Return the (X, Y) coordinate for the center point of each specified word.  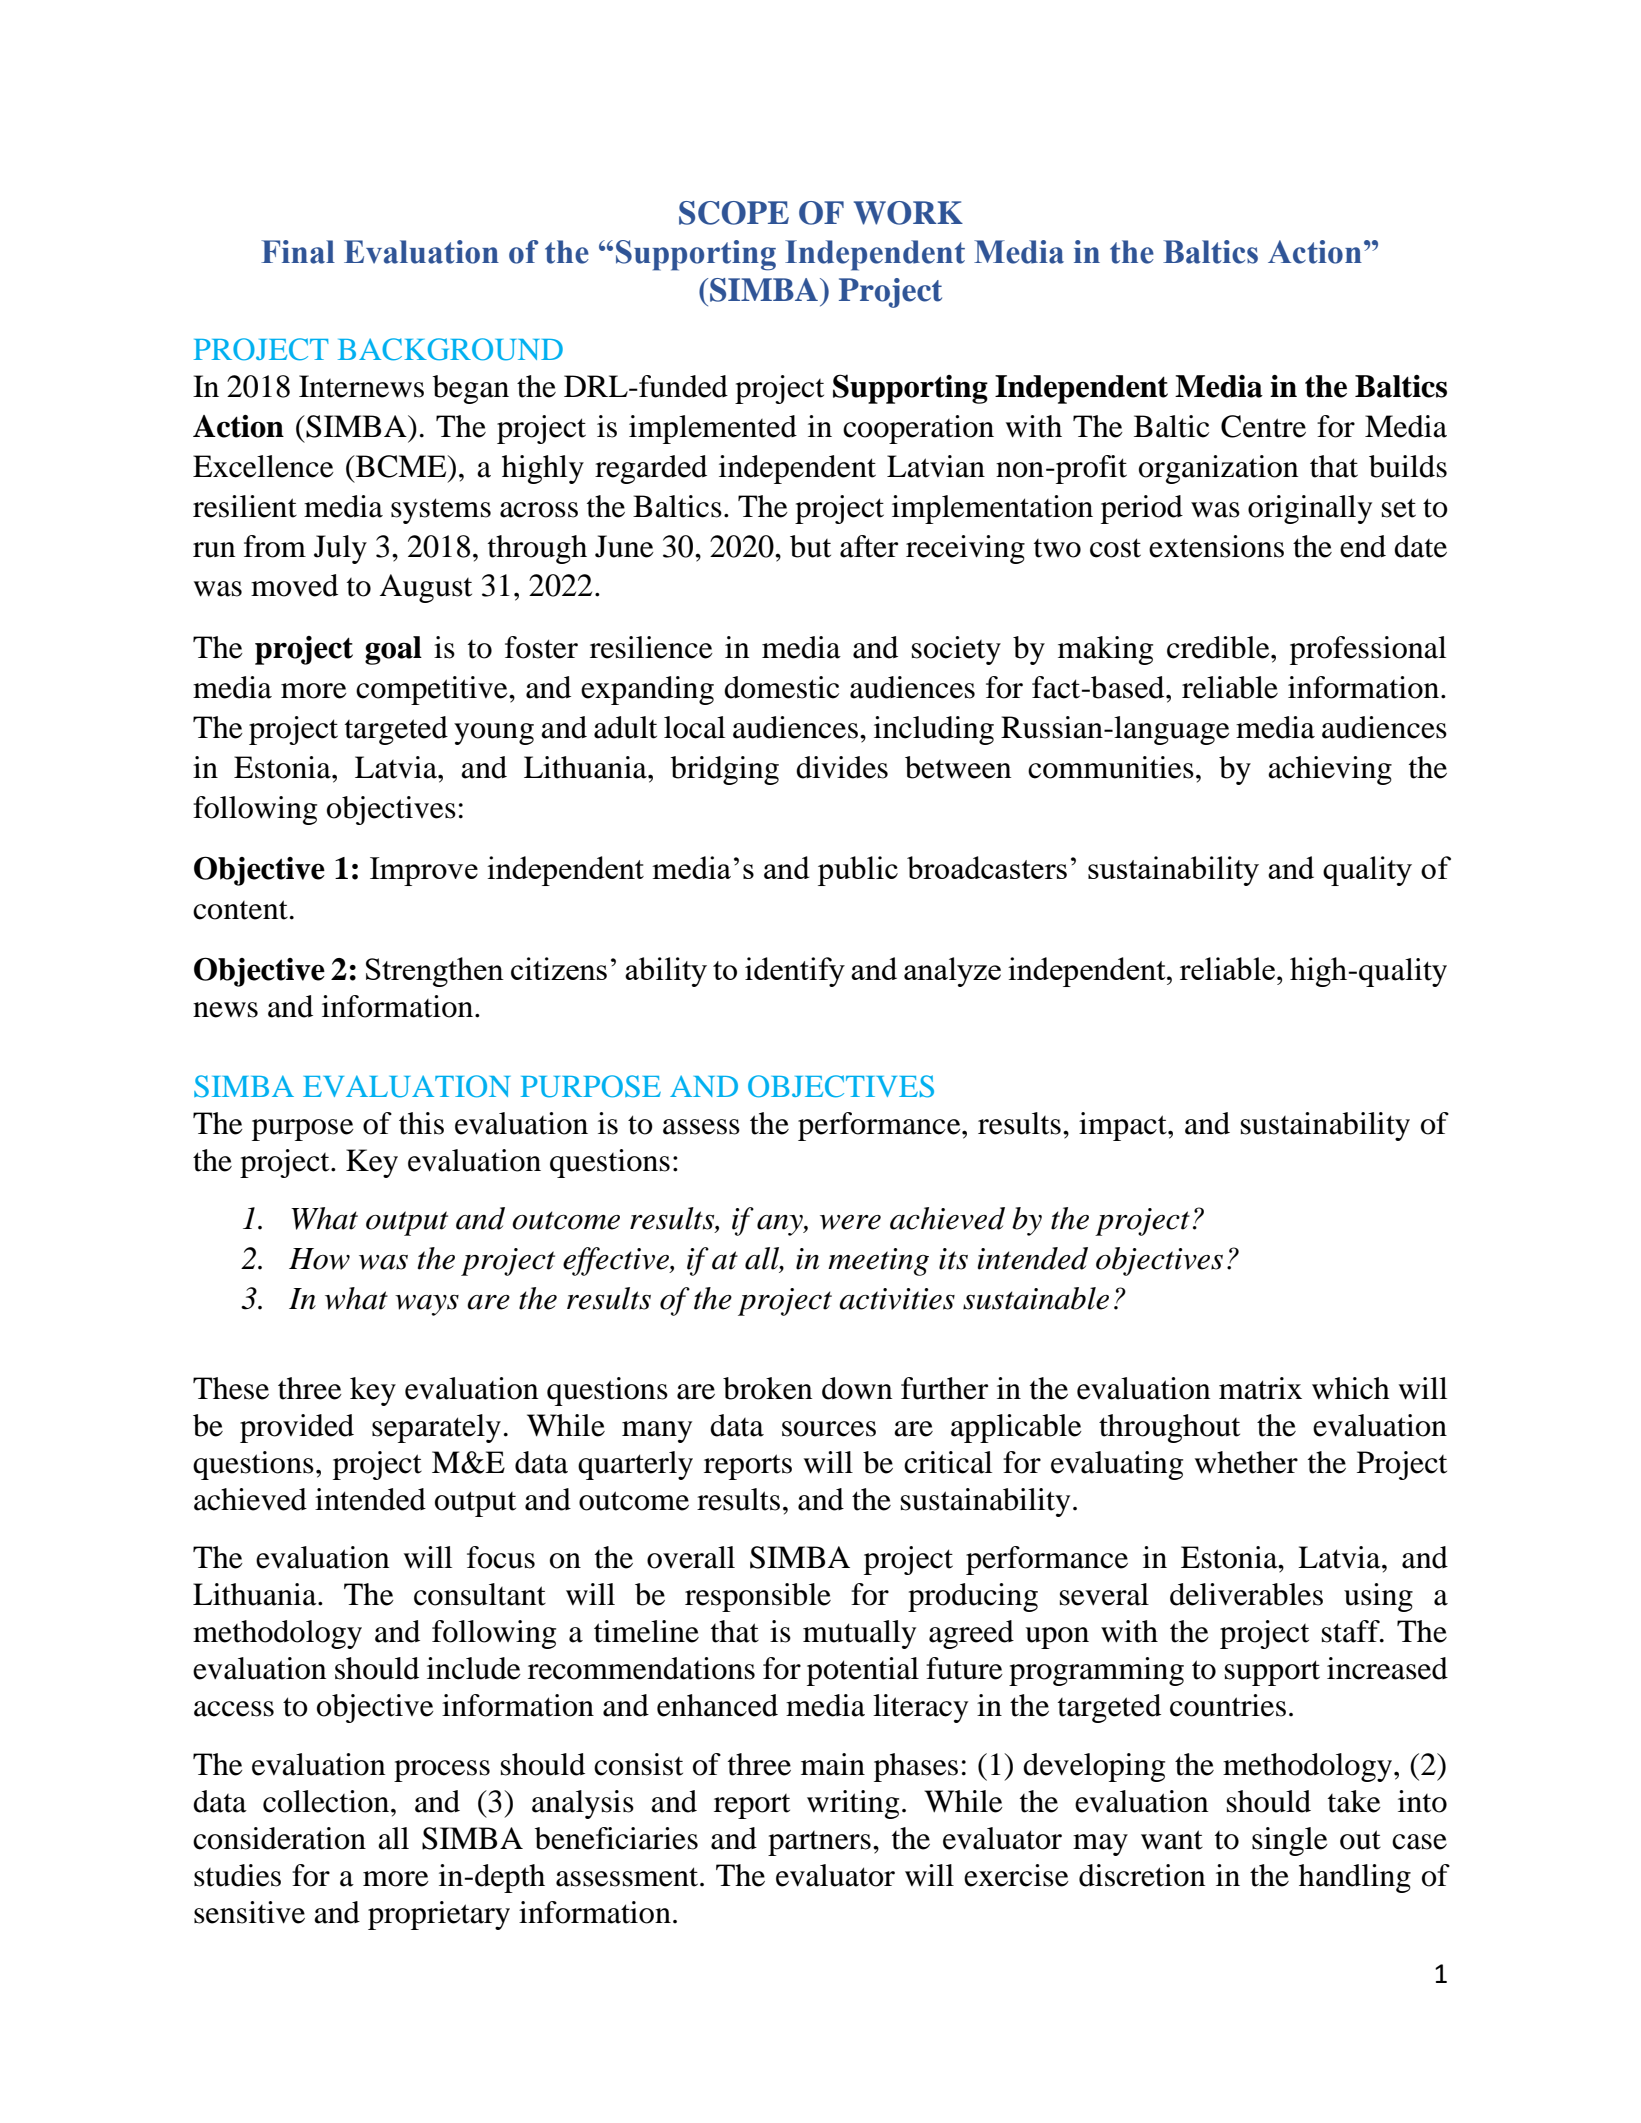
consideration (279, 1838)
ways (427, 1305)
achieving (1330, 770)
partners (819, 1843)
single (1290, 1841)
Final (298, 252)
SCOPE (734, 213)
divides (842, 767)
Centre (1263, 426)
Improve (424, 871)
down (857, 1388)
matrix (1260, 1388)
